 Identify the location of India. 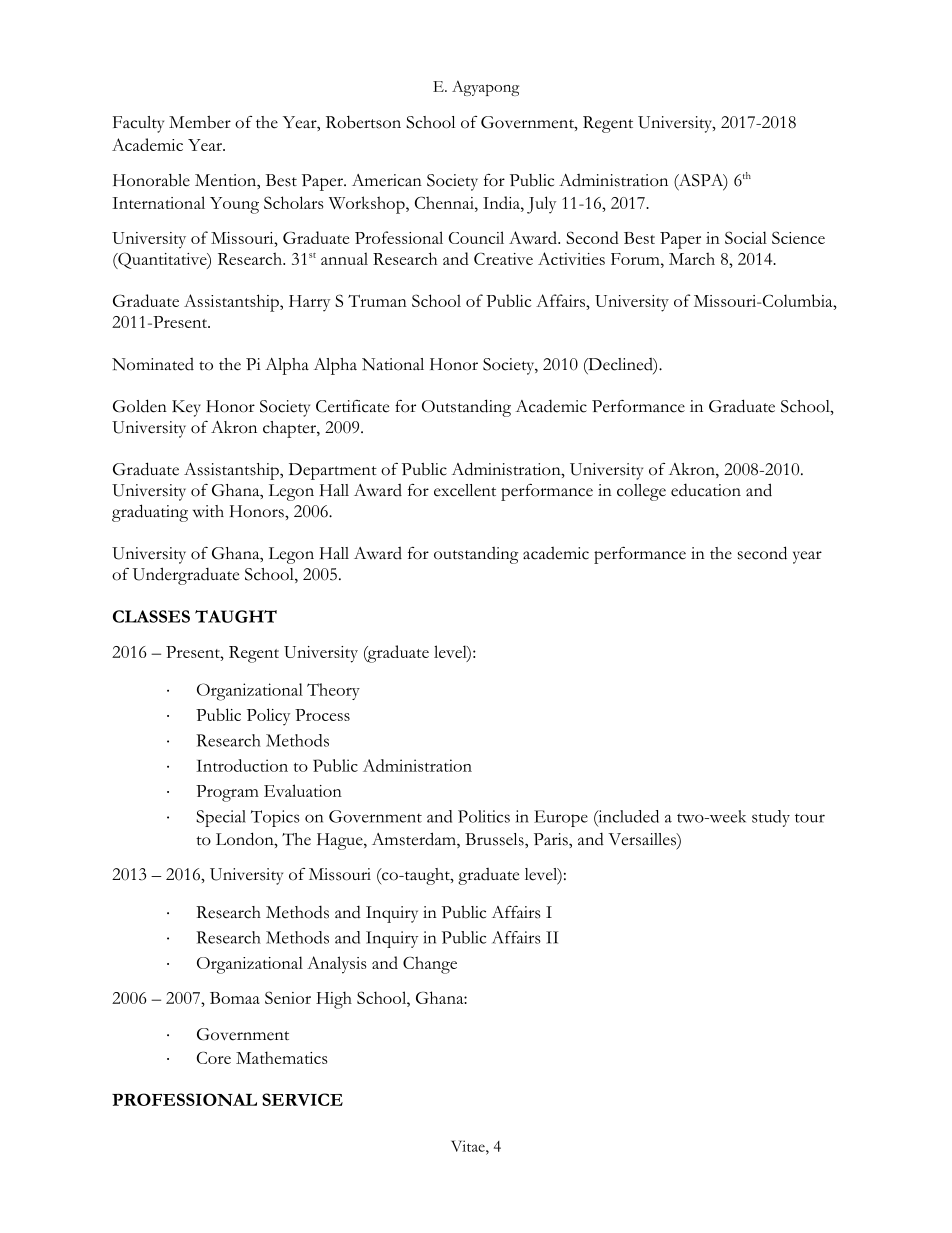
(502, 202).
